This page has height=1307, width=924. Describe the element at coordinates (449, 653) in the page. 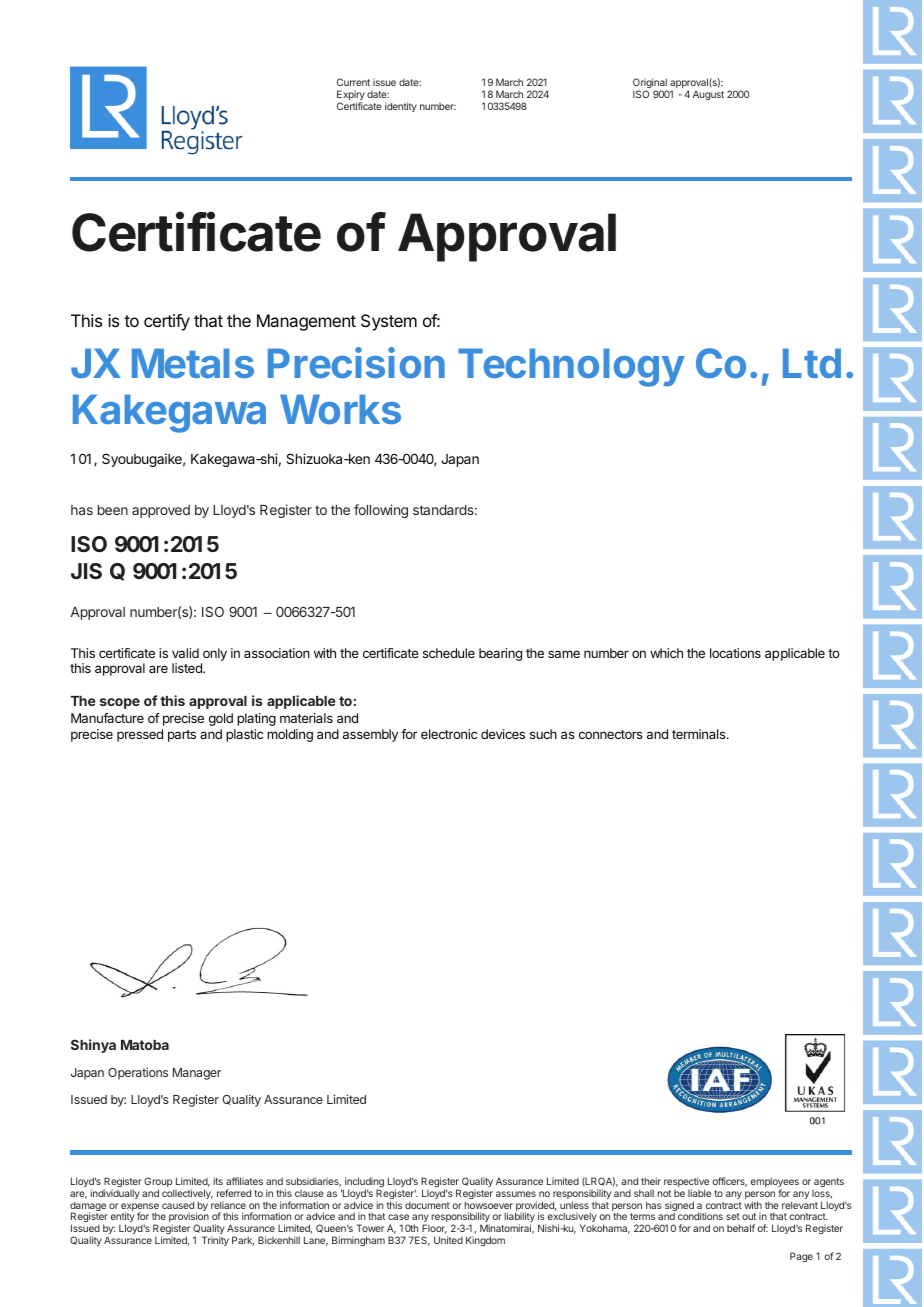

I see `schedule` at that location.
